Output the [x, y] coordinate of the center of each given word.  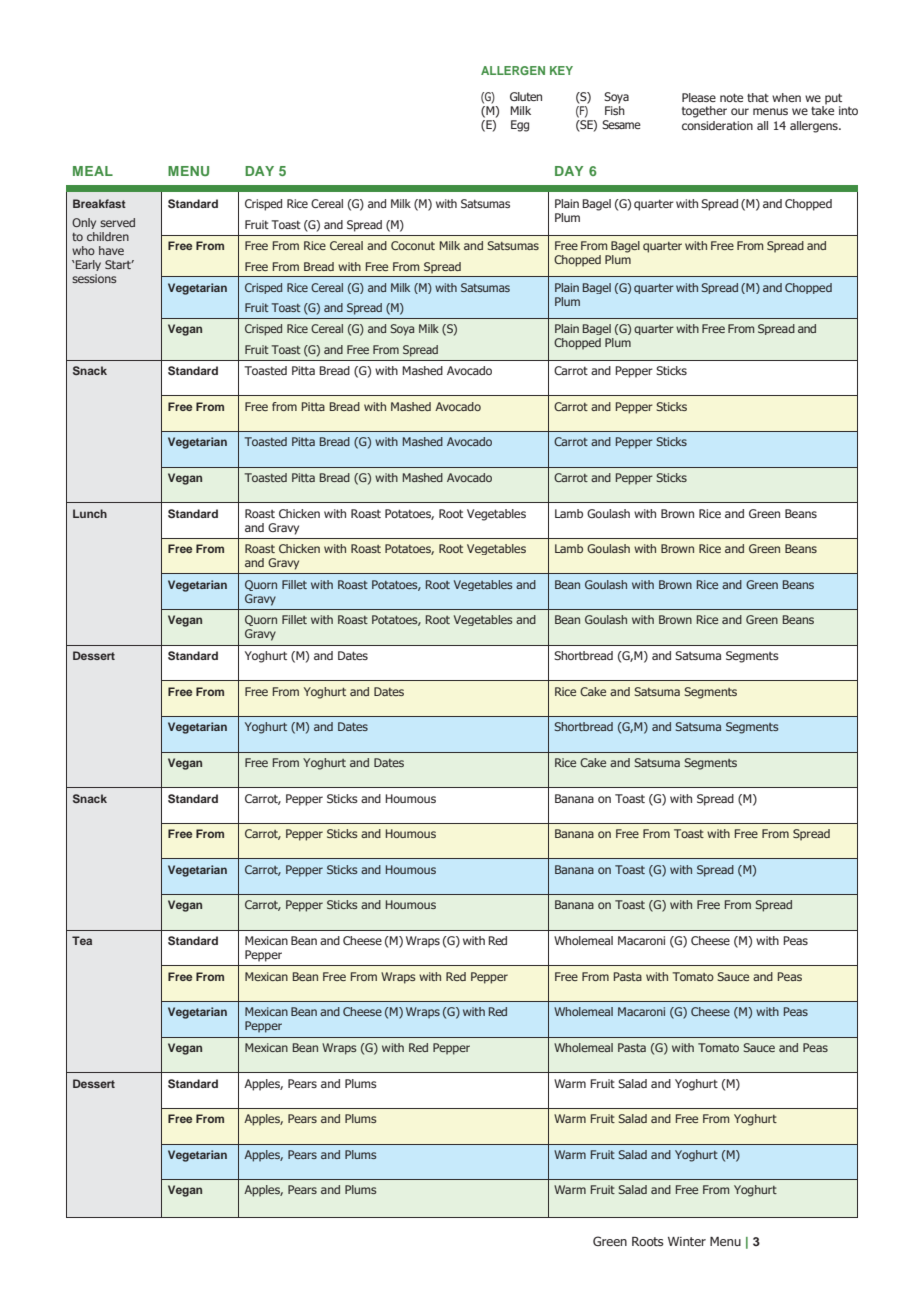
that [758, 97]
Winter [687, 1241]
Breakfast [99, 203]
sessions [94, 278]
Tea [82, 940]
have [111, 250]
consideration [717, 125]
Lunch [90, 513]
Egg [520, 126]
